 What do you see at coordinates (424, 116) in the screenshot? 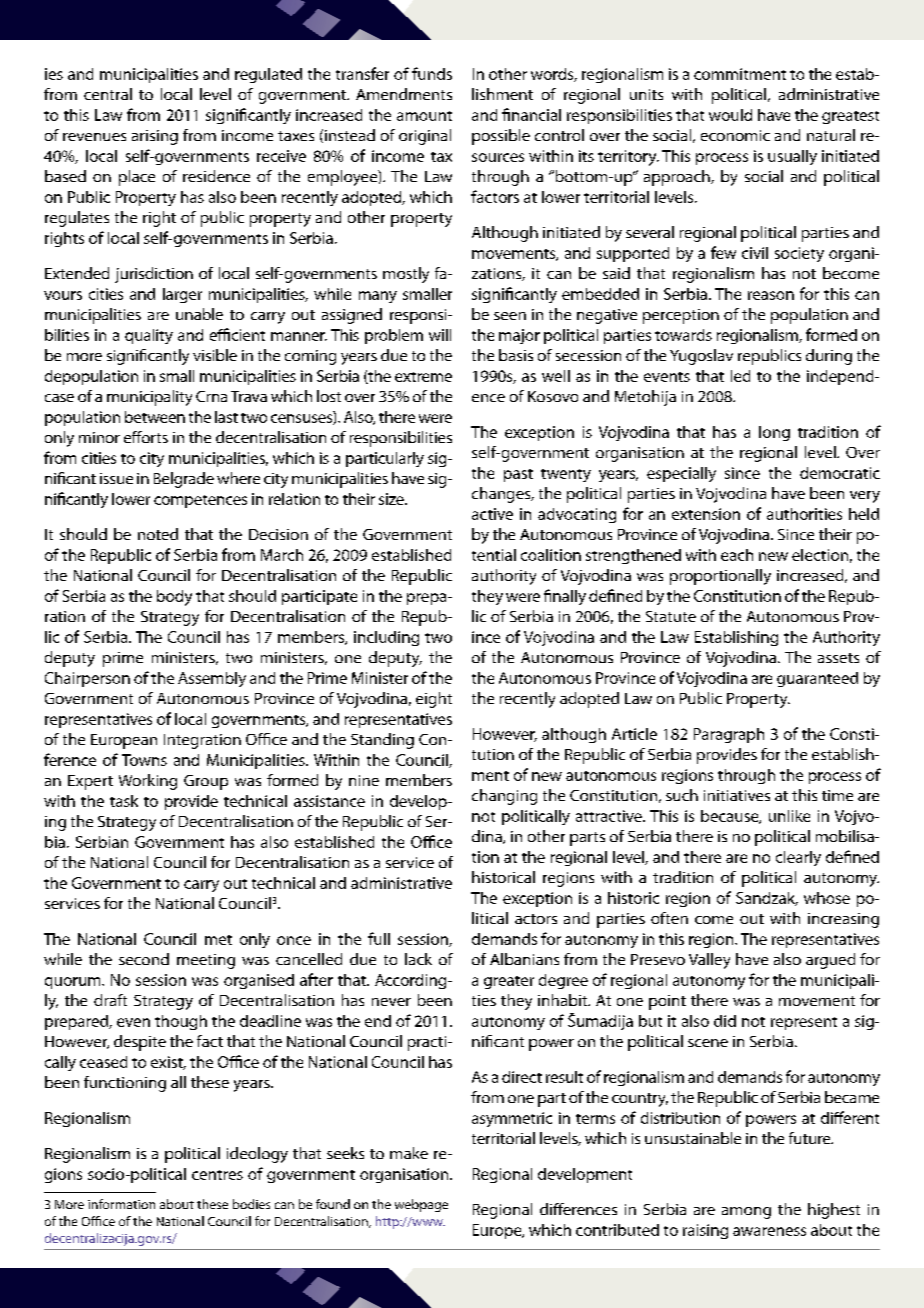
I see `amount` at bounding box center [424, 116].
